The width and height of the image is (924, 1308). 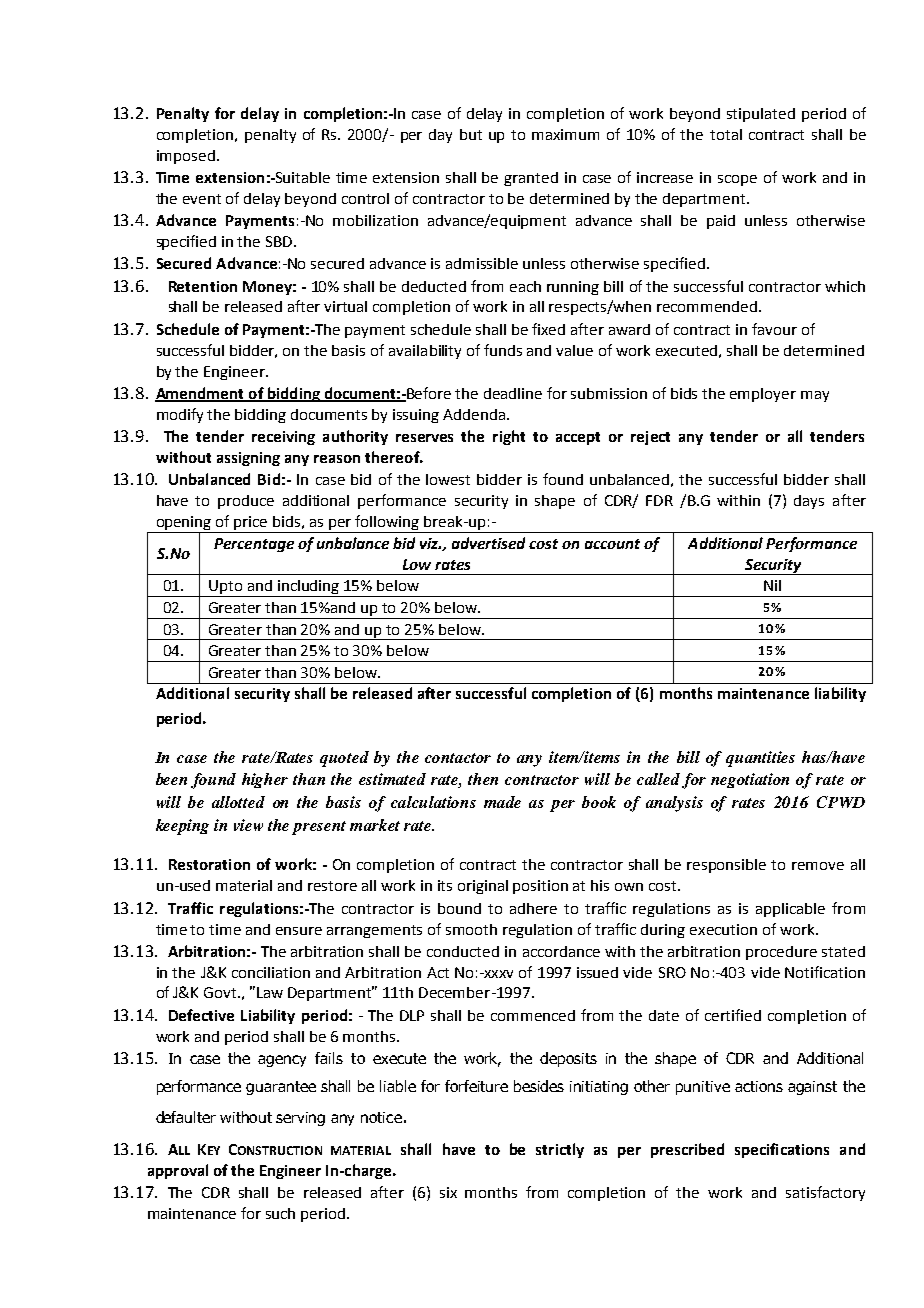 I want to click on six, so click(x=448, y=1192).
